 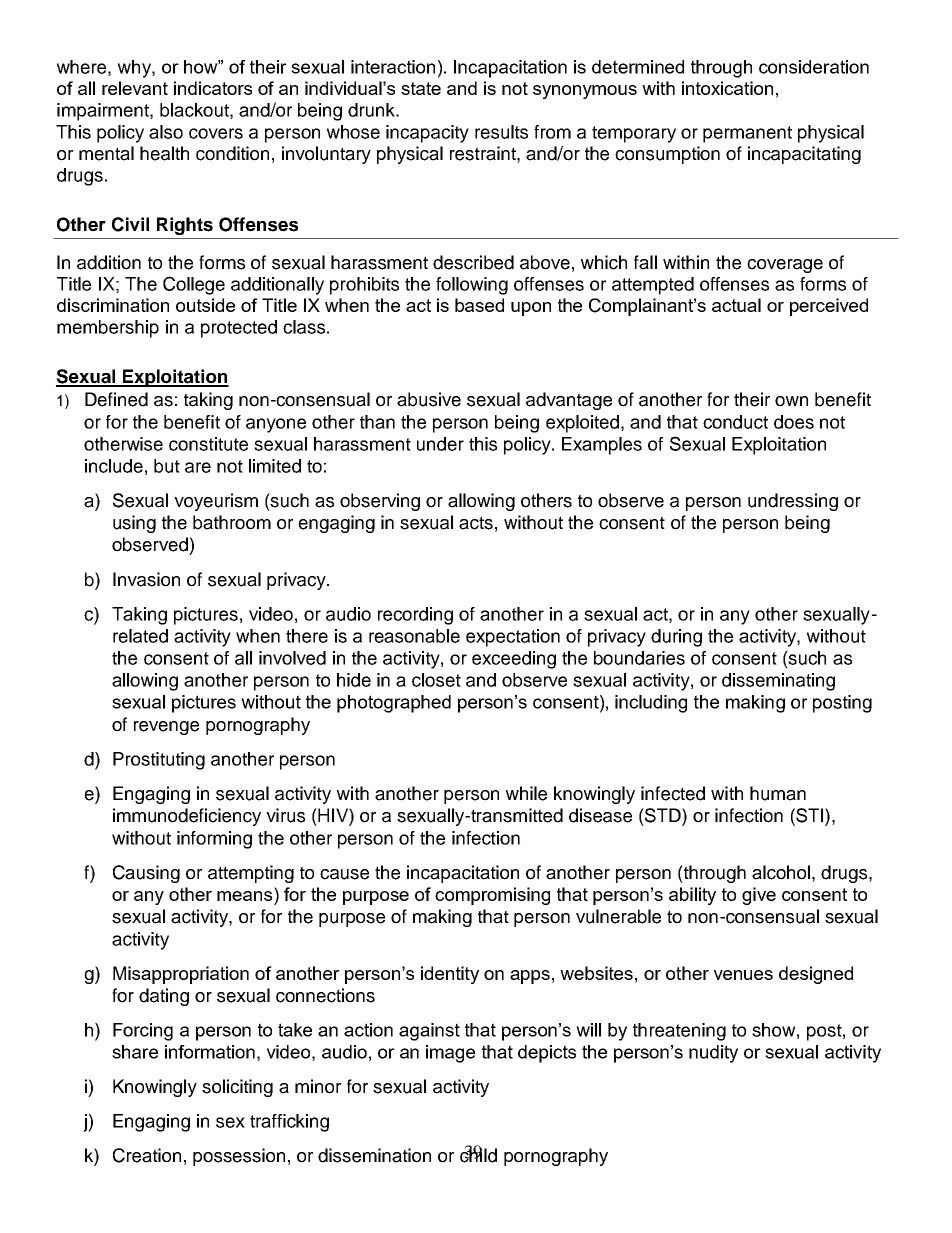 What do you see at coordinates (146, 579) in the image?
I see `Invasion` at bounding box center [146, 579].
